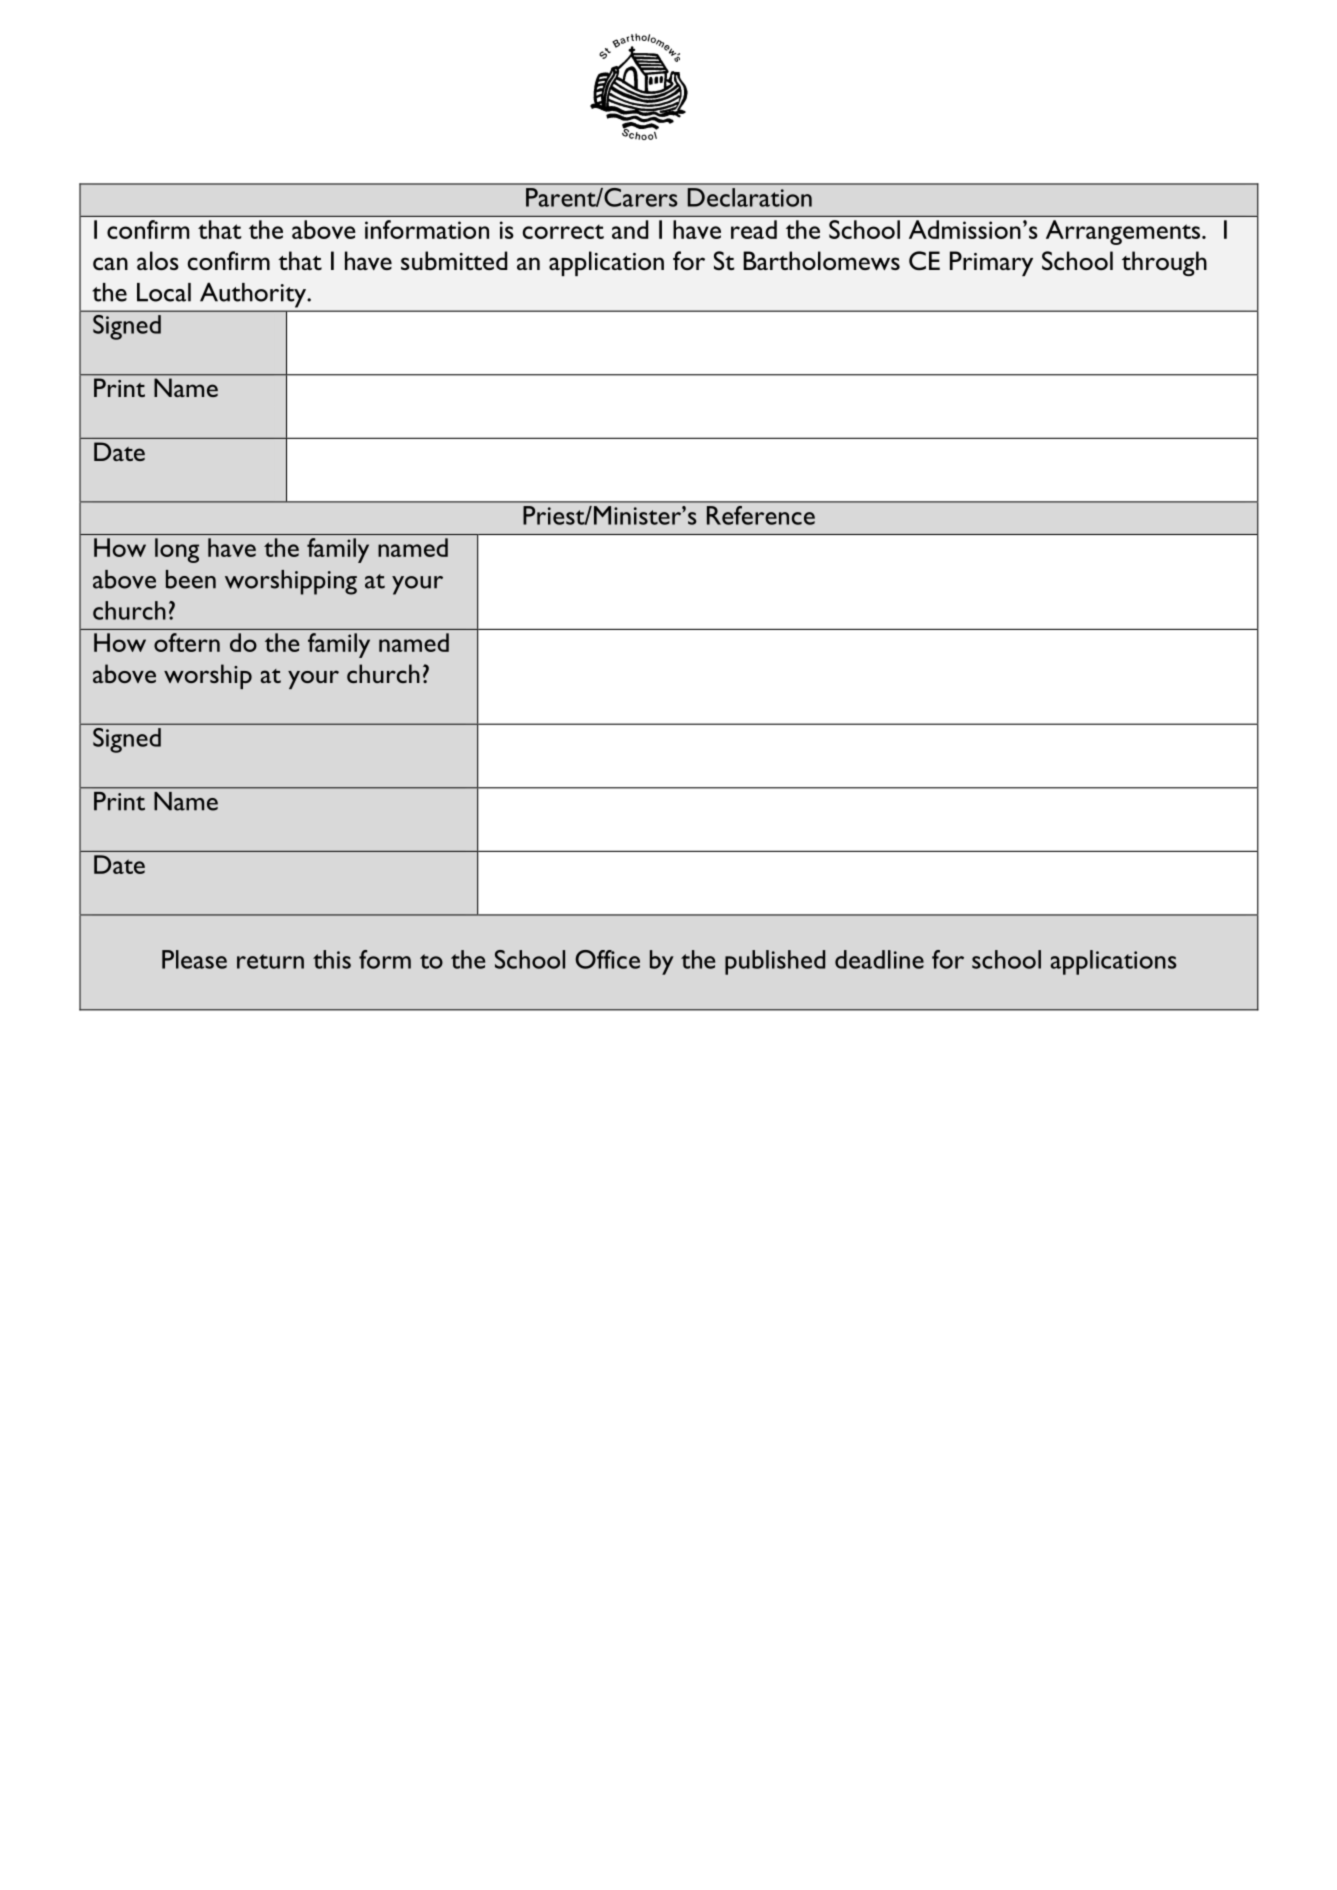 The image size is (1337, 1890). Describe the element at coordinates (191, 579) in the screenshot. I see `been` at that location.
